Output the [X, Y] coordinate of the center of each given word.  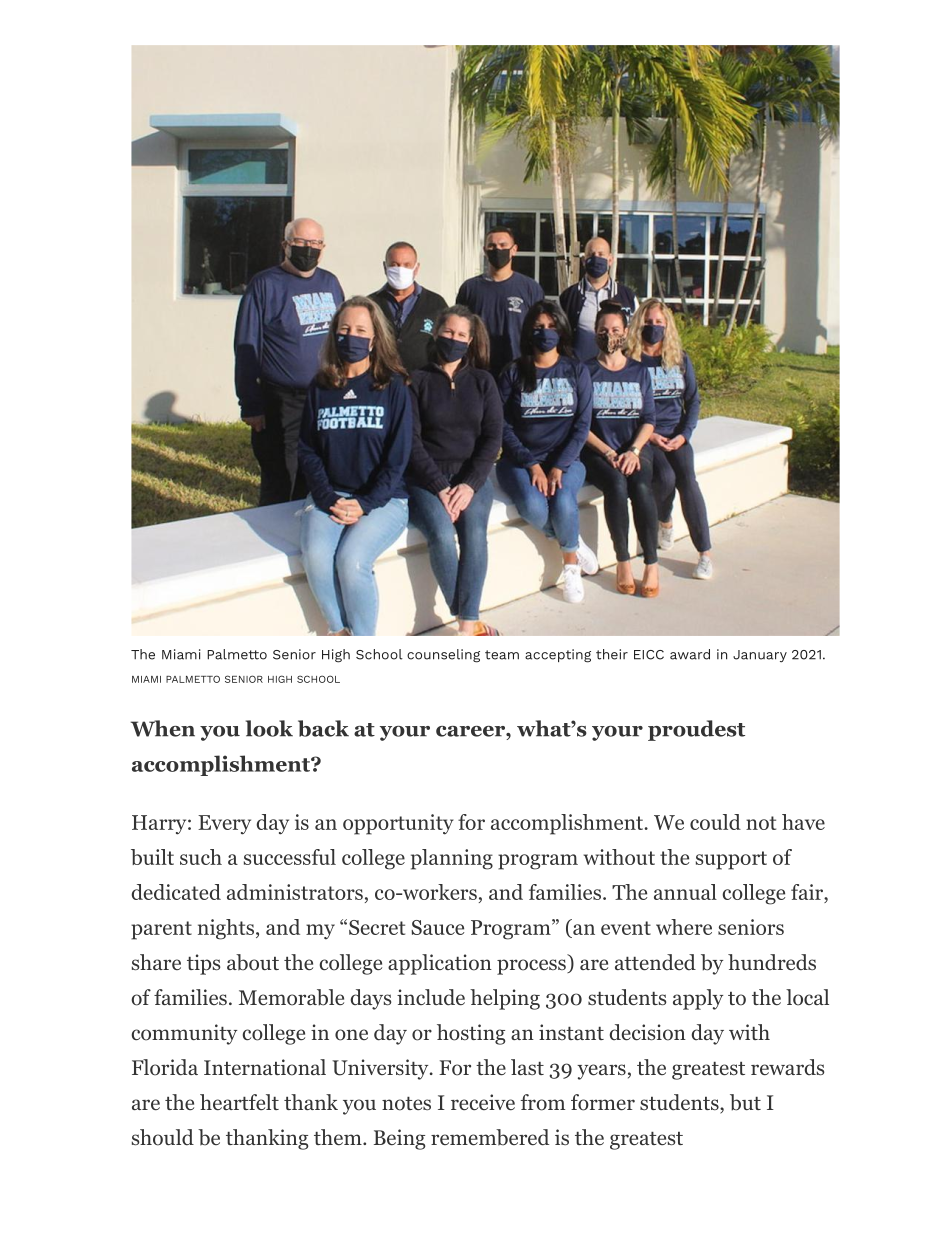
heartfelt [239, 1102]
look [269, 728]
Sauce [437, 927]
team [502, 655]
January [760, 656]
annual [685, 892]
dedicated [176, 892]
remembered [490, 1137]
